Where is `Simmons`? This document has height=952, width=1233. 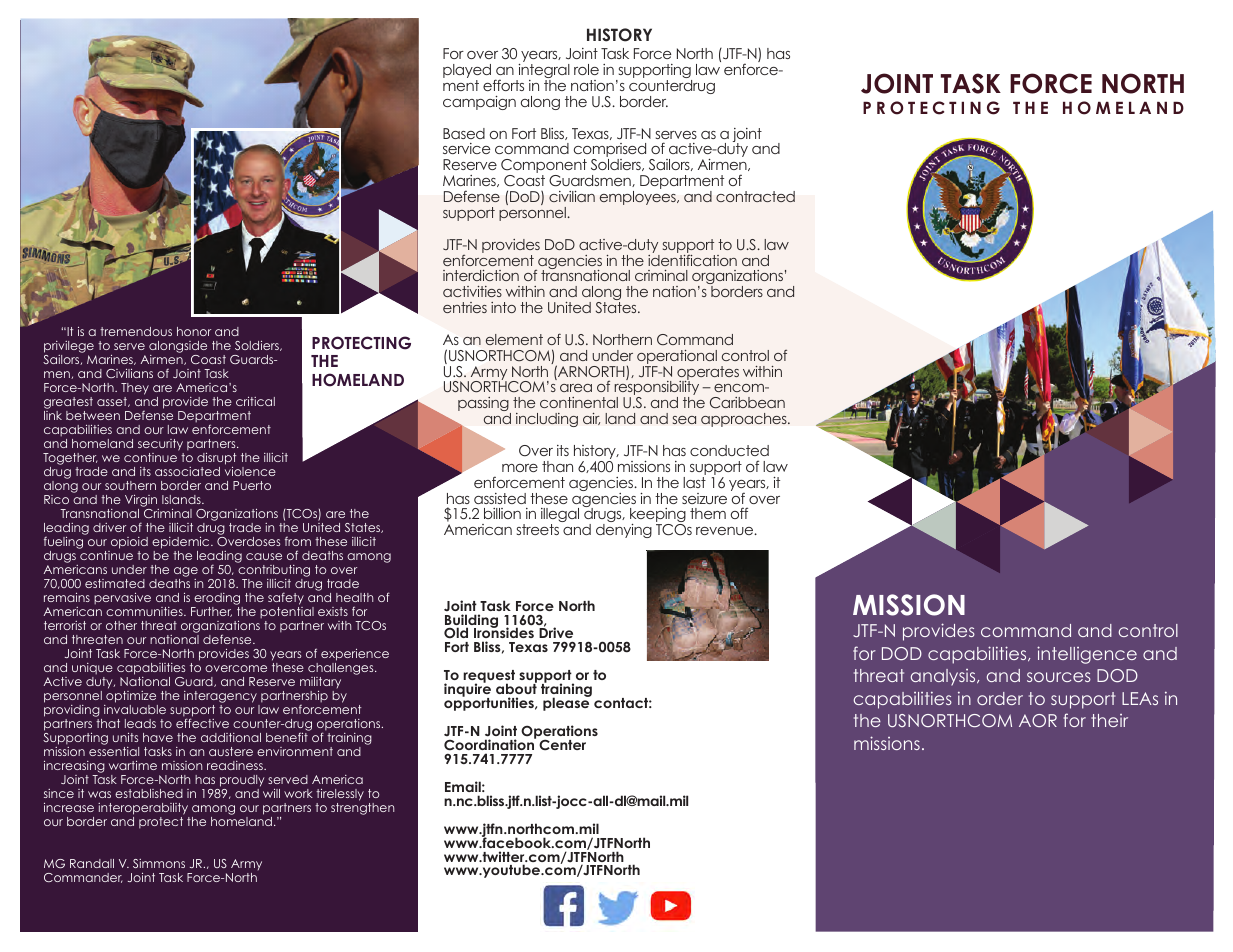 Simmons is located at coordinates (159, 863).
